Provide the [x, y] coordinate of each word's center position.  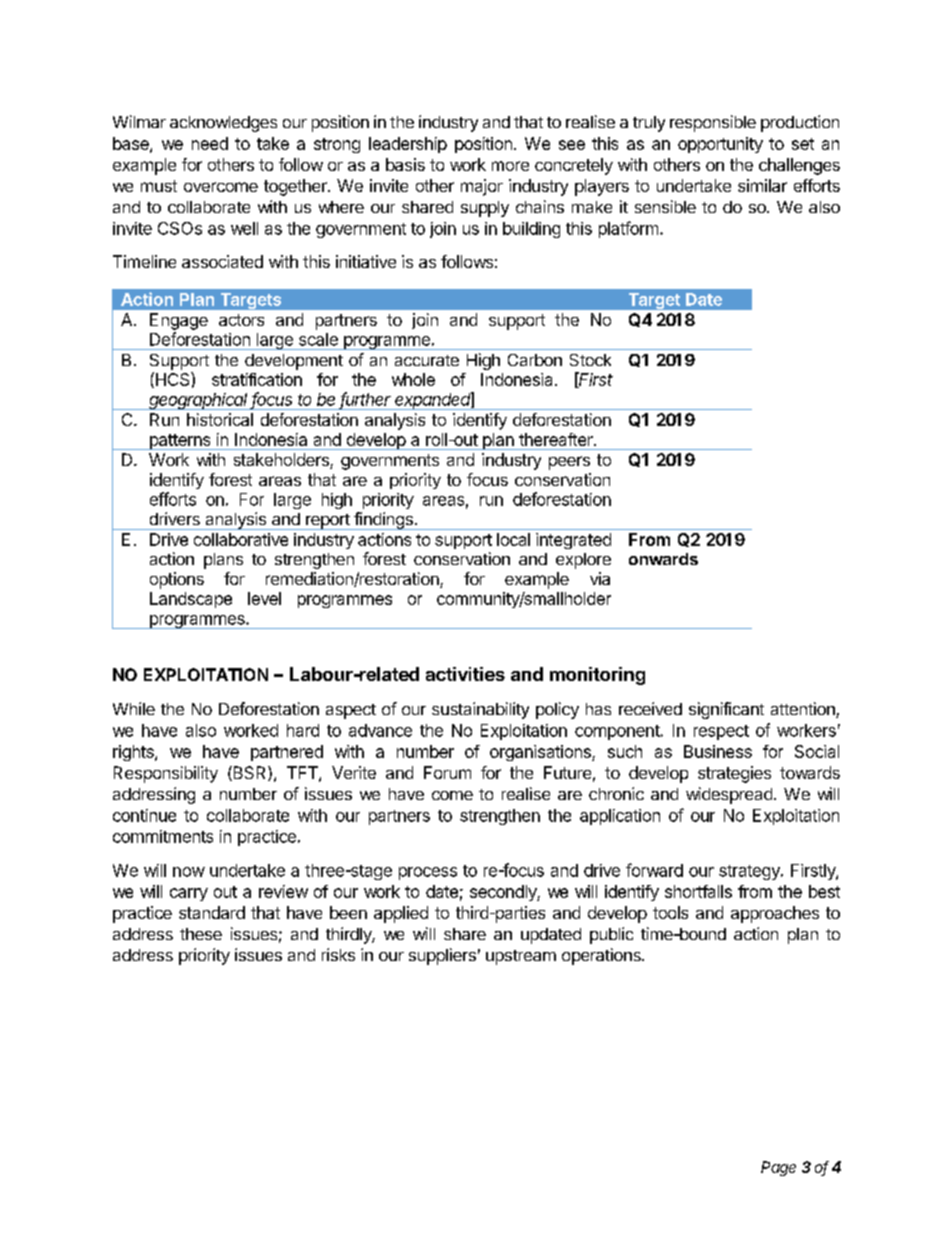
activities [465, 674]
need [210, 143]
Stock [590, 360]
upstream [521, 957]
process [428, 873]
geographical [199, 401]
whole [413, 379]
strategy [750, 872]
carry [189, 894]
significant [726, 710]
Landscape [191, 600]
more [510, 166]
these [201, 934]
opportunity [720, 145]
